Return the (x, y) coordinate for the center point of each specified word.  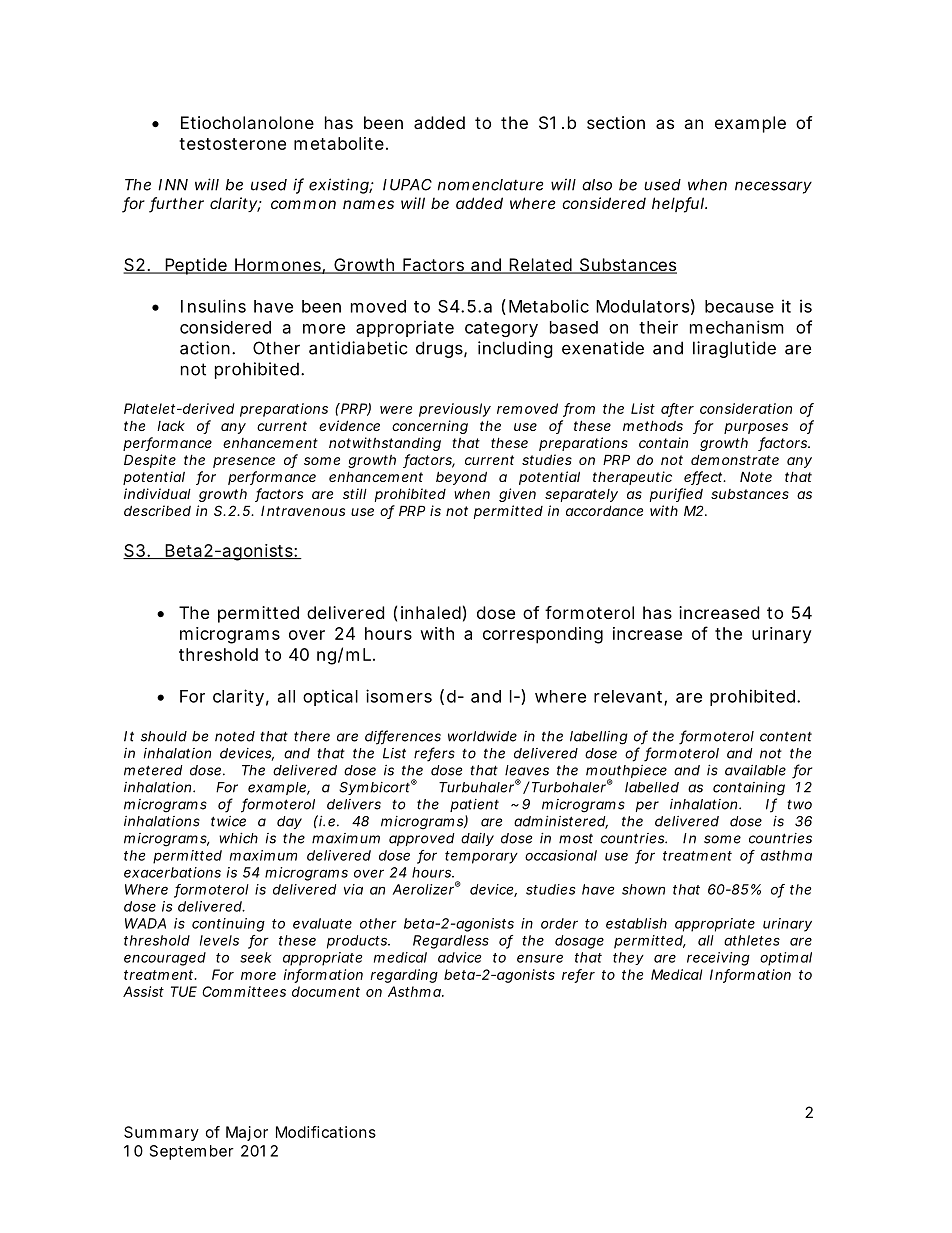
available (755, 770)
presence (244, 462)
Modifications (326, 1132)
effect (704, 478)
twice (228, 821)
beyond (461, 478)
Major (247, 1133)
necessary (773, 187)
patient (474, 805)
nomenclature (490, 185)
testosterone (232, 144)
